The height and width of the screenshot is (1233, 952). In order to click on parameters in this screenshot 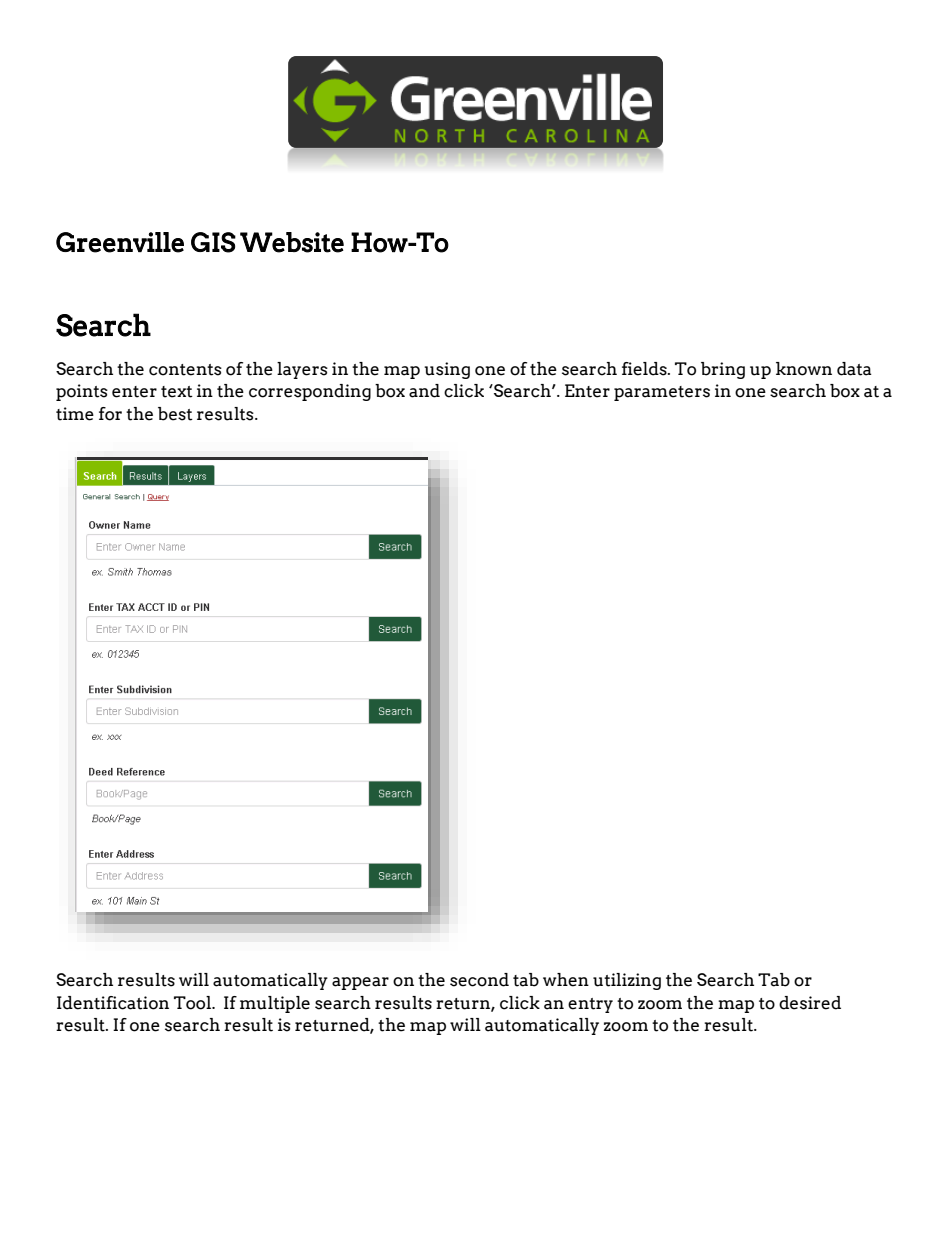, I will do `click(662, 393)`.
